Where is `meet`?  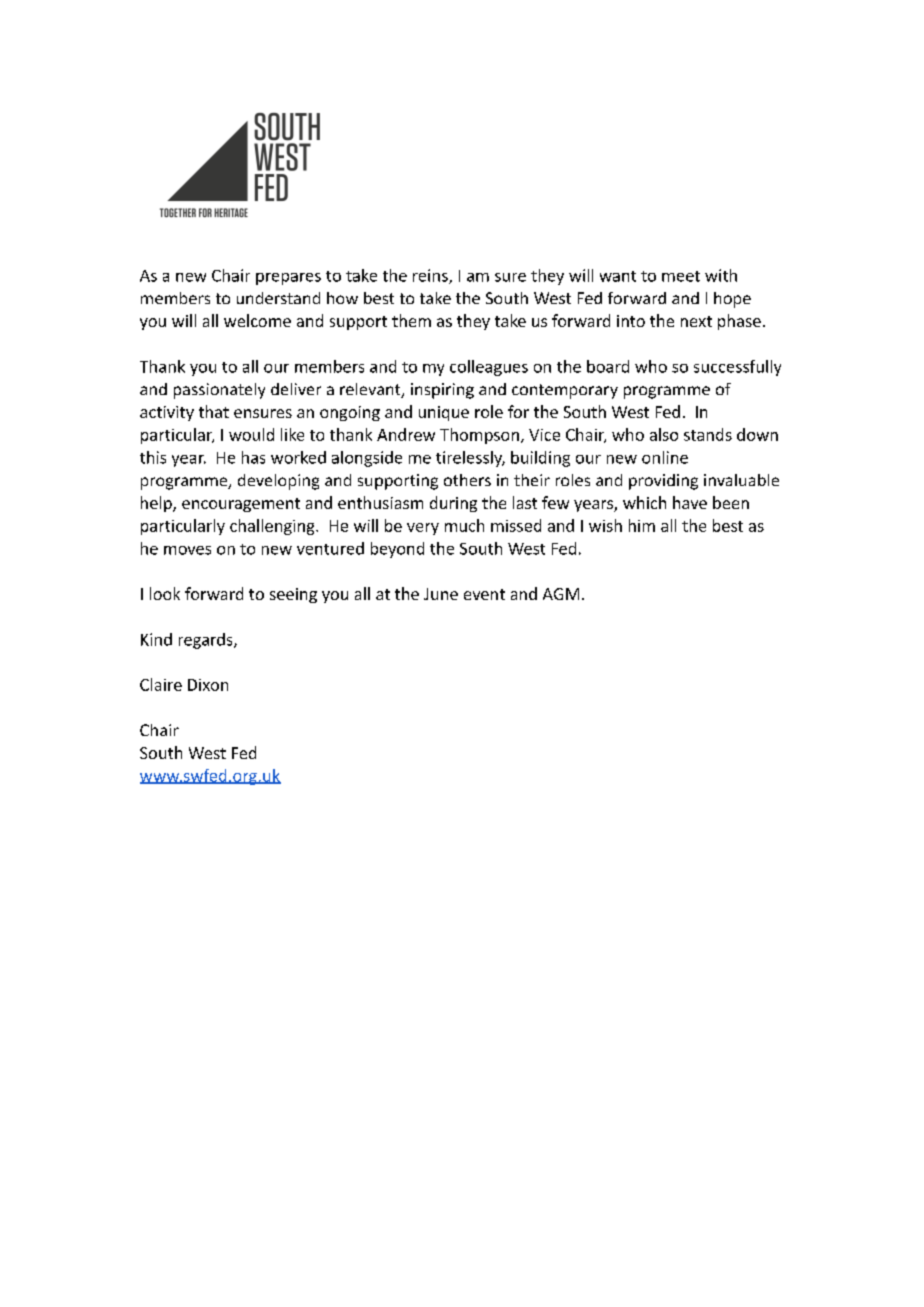 meet is located at coordinates (681, 276).
